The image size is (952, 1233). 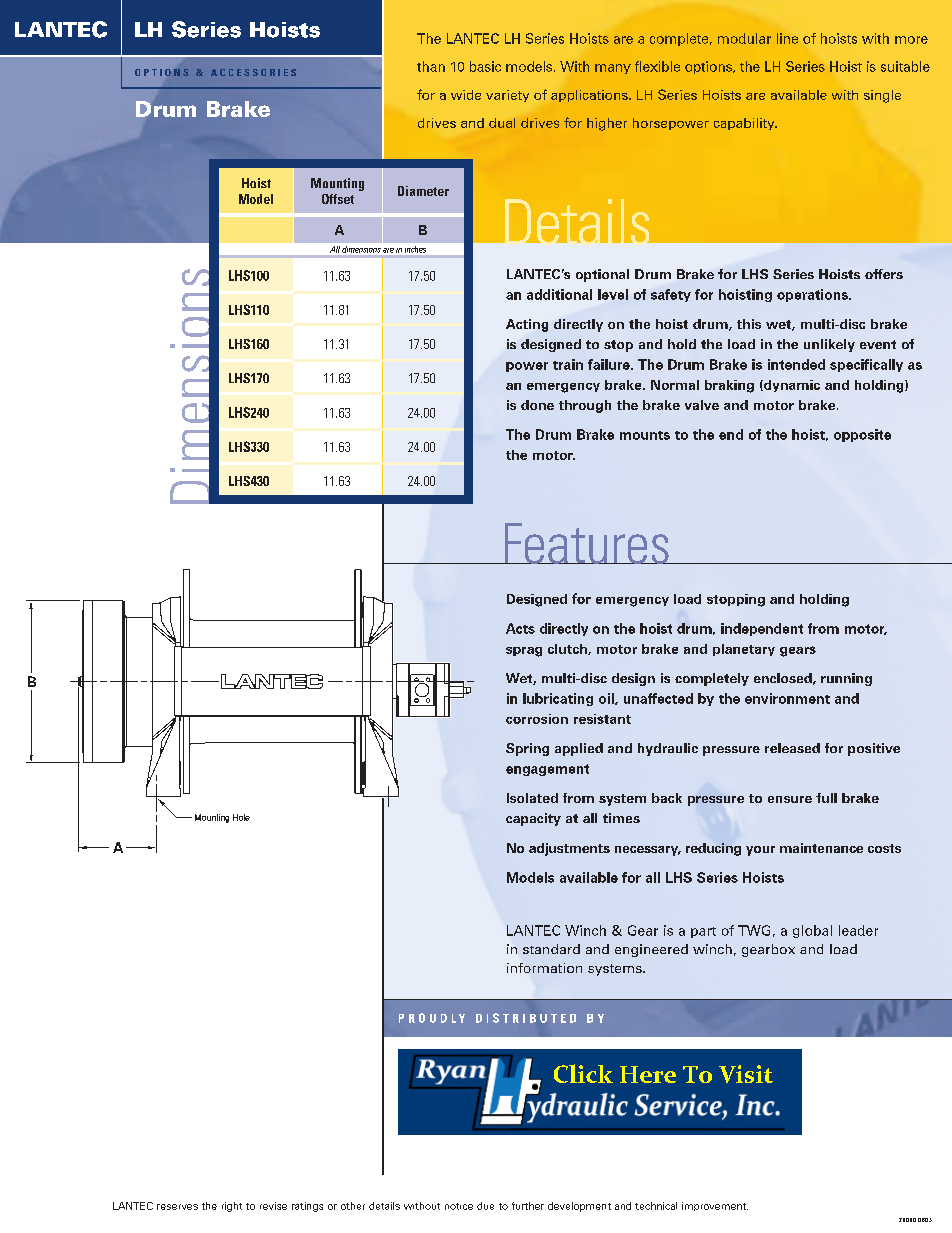 I want to click on line, so click(x=787, y=38).
